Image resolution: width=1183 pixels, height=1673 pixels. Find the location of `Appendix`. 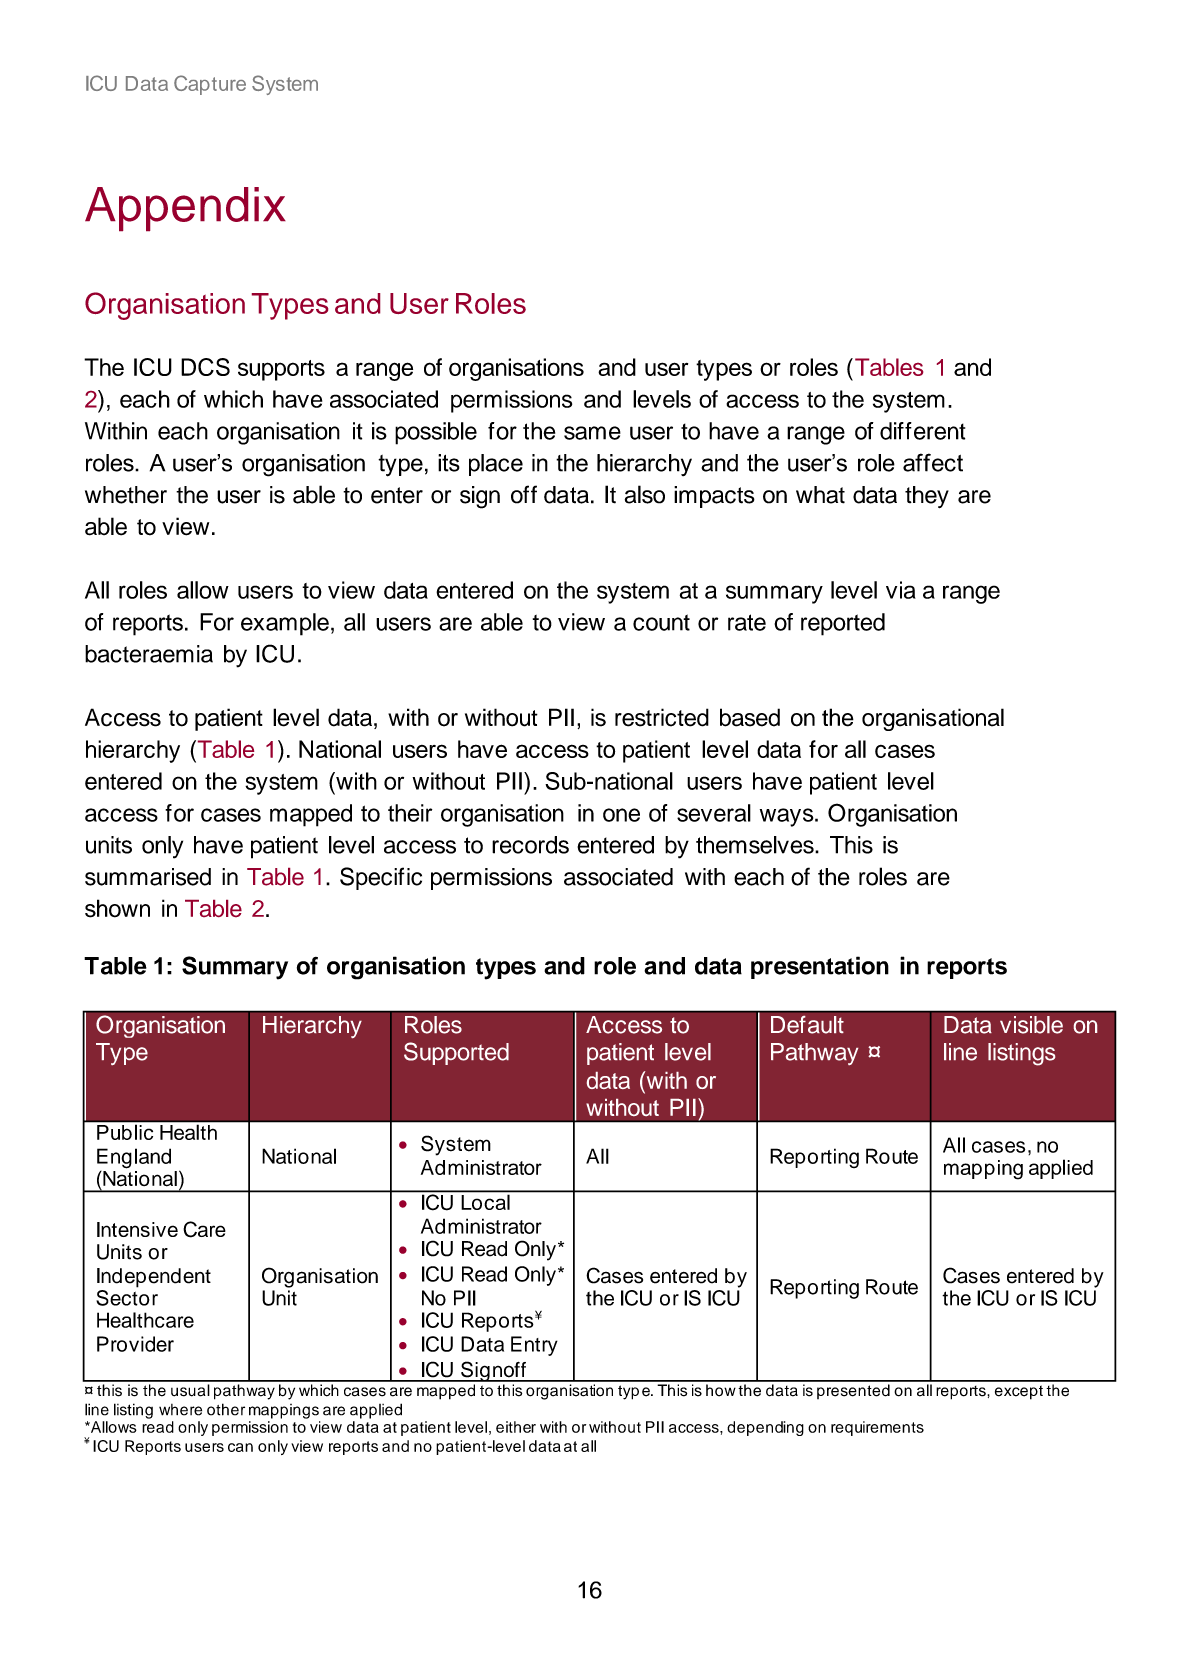

Appendix is located at coordinates (185, 209).
